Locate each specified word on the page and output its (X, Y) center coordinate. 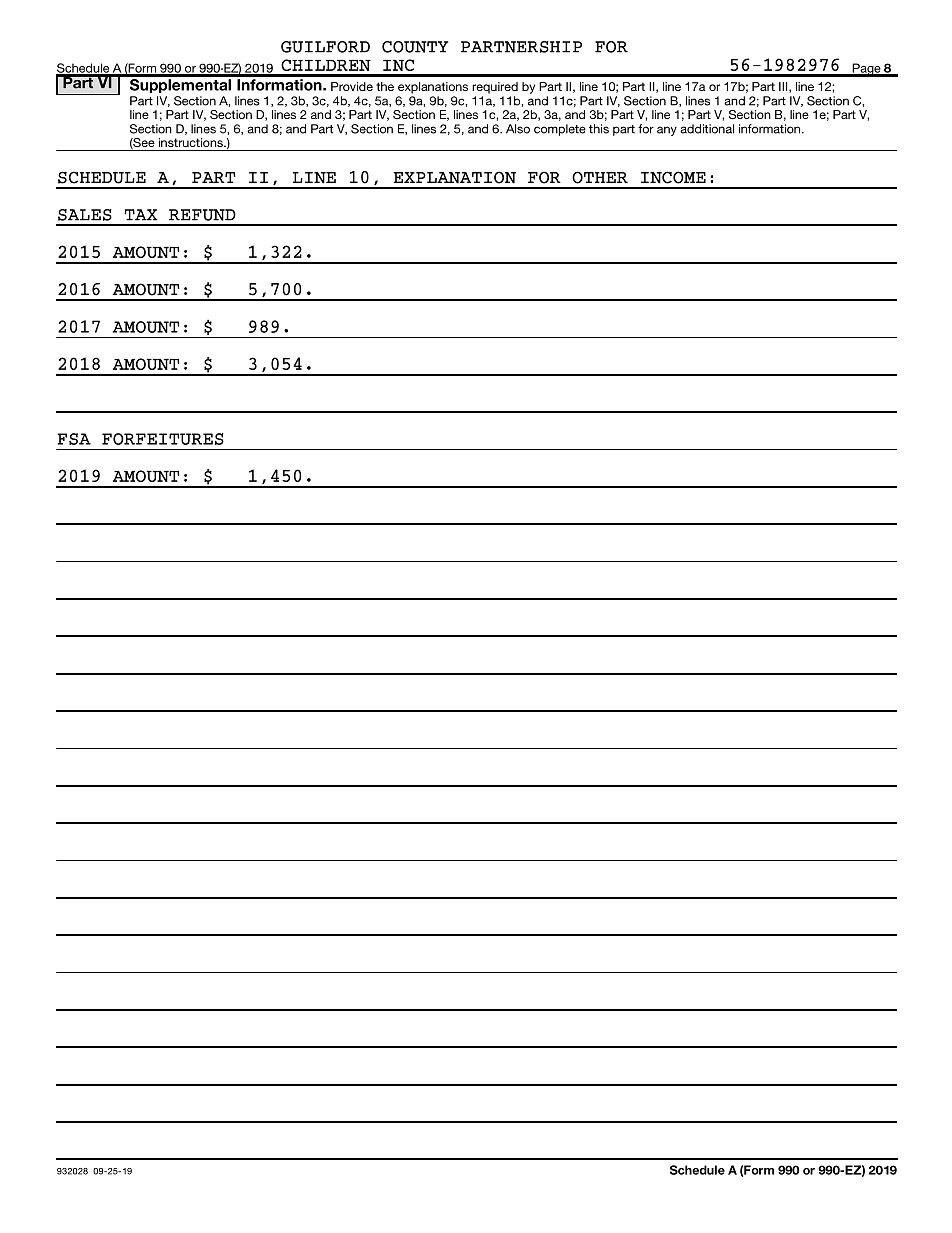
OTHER (600, 177)
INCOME (673, 177)
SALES (85, 215)
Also (518, 129)
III (784, 87)
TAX (141, 215)
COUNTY (415, 47)
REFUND (202, 215)
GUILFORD (325, 47)
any (667, 131)
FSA (74, 439)
